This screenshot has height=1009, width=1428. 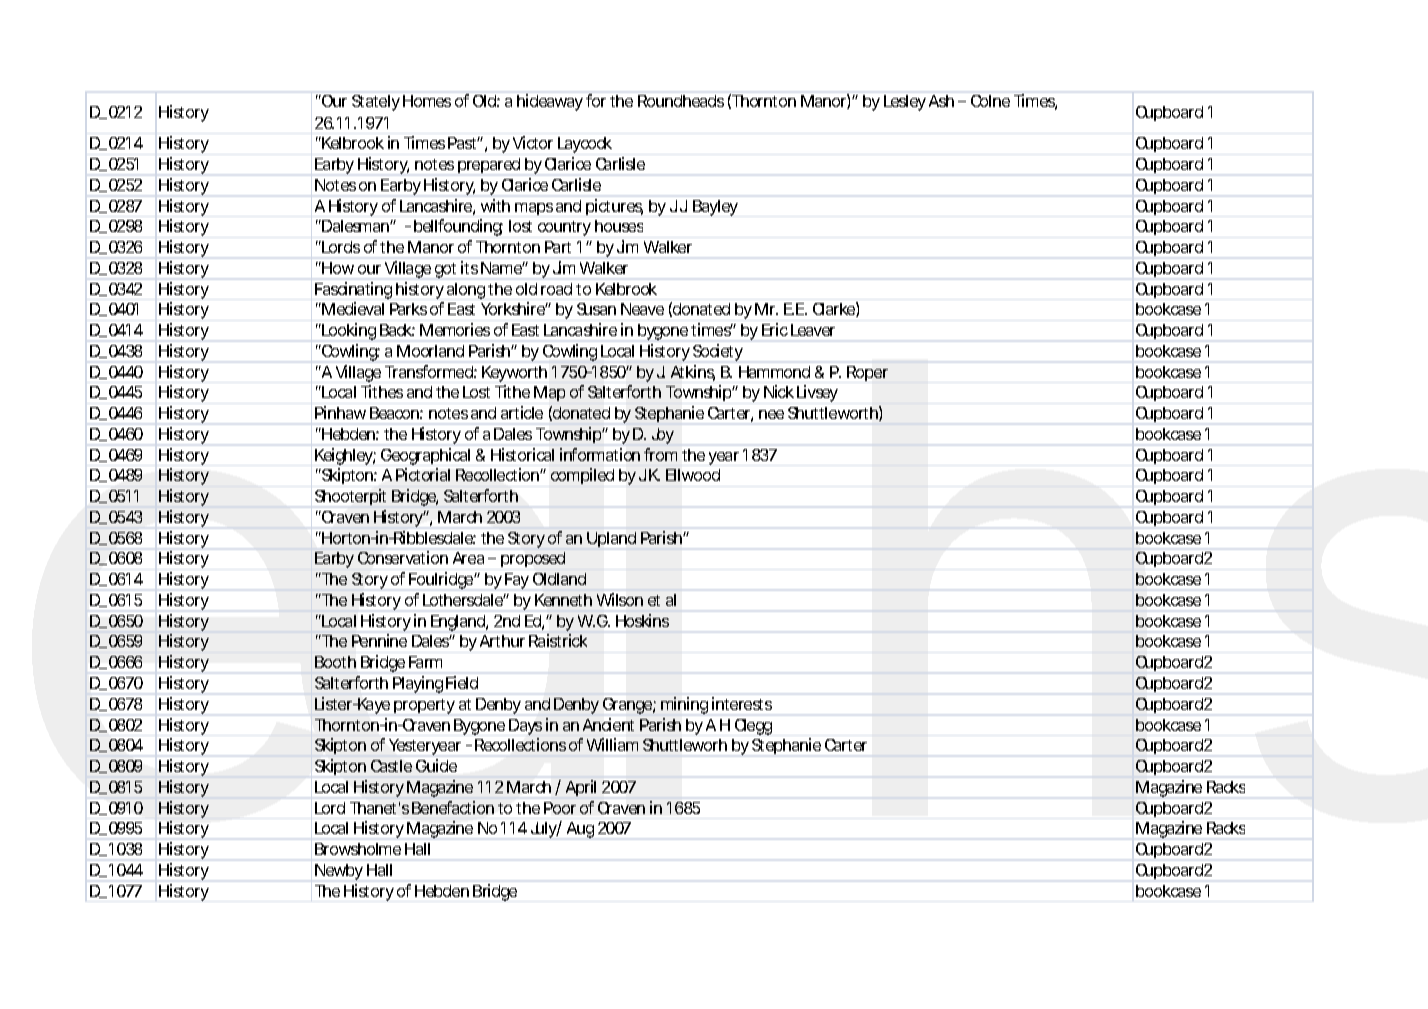 What do you see at coordinates (430, 351) in the screenshot?
I see `Moorland` at bounding box center [430, 351].
